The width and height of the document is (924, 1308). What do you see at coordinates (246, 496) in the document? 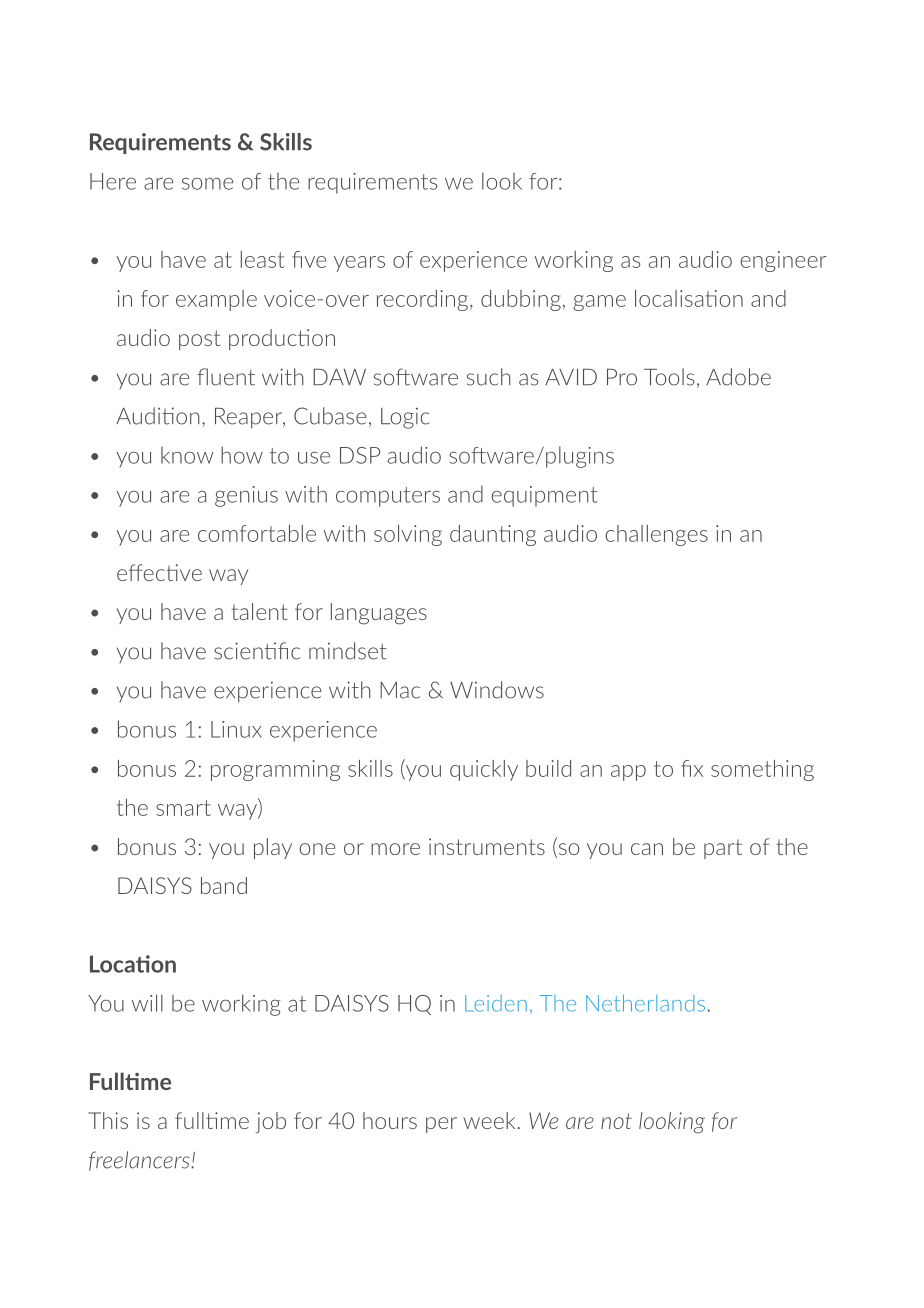
I see `genius` at bounding box center [246, 496].
